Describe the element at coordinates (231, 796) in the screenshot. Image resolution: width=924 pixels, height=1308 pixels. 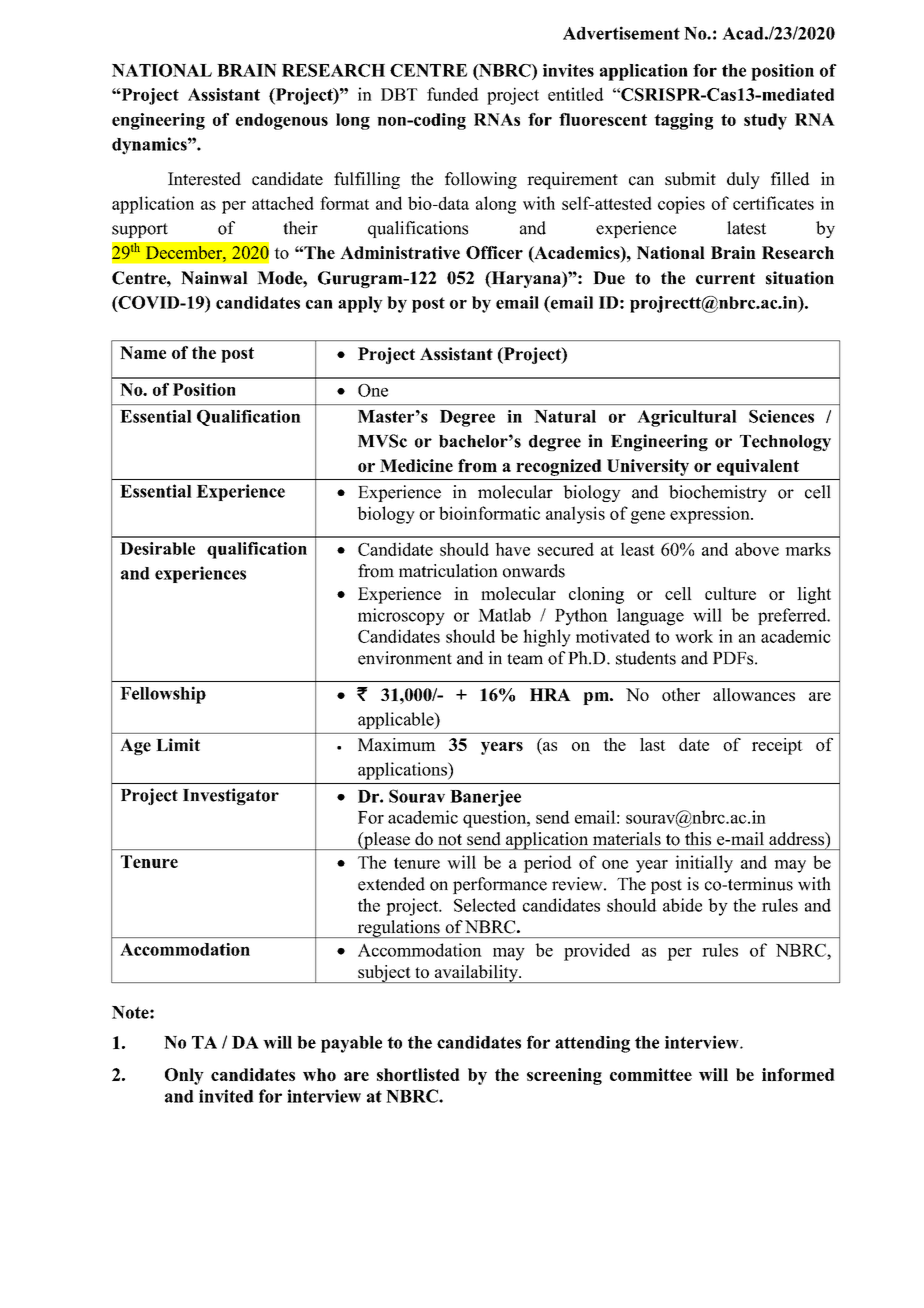
I see `Investigator` at that location.
